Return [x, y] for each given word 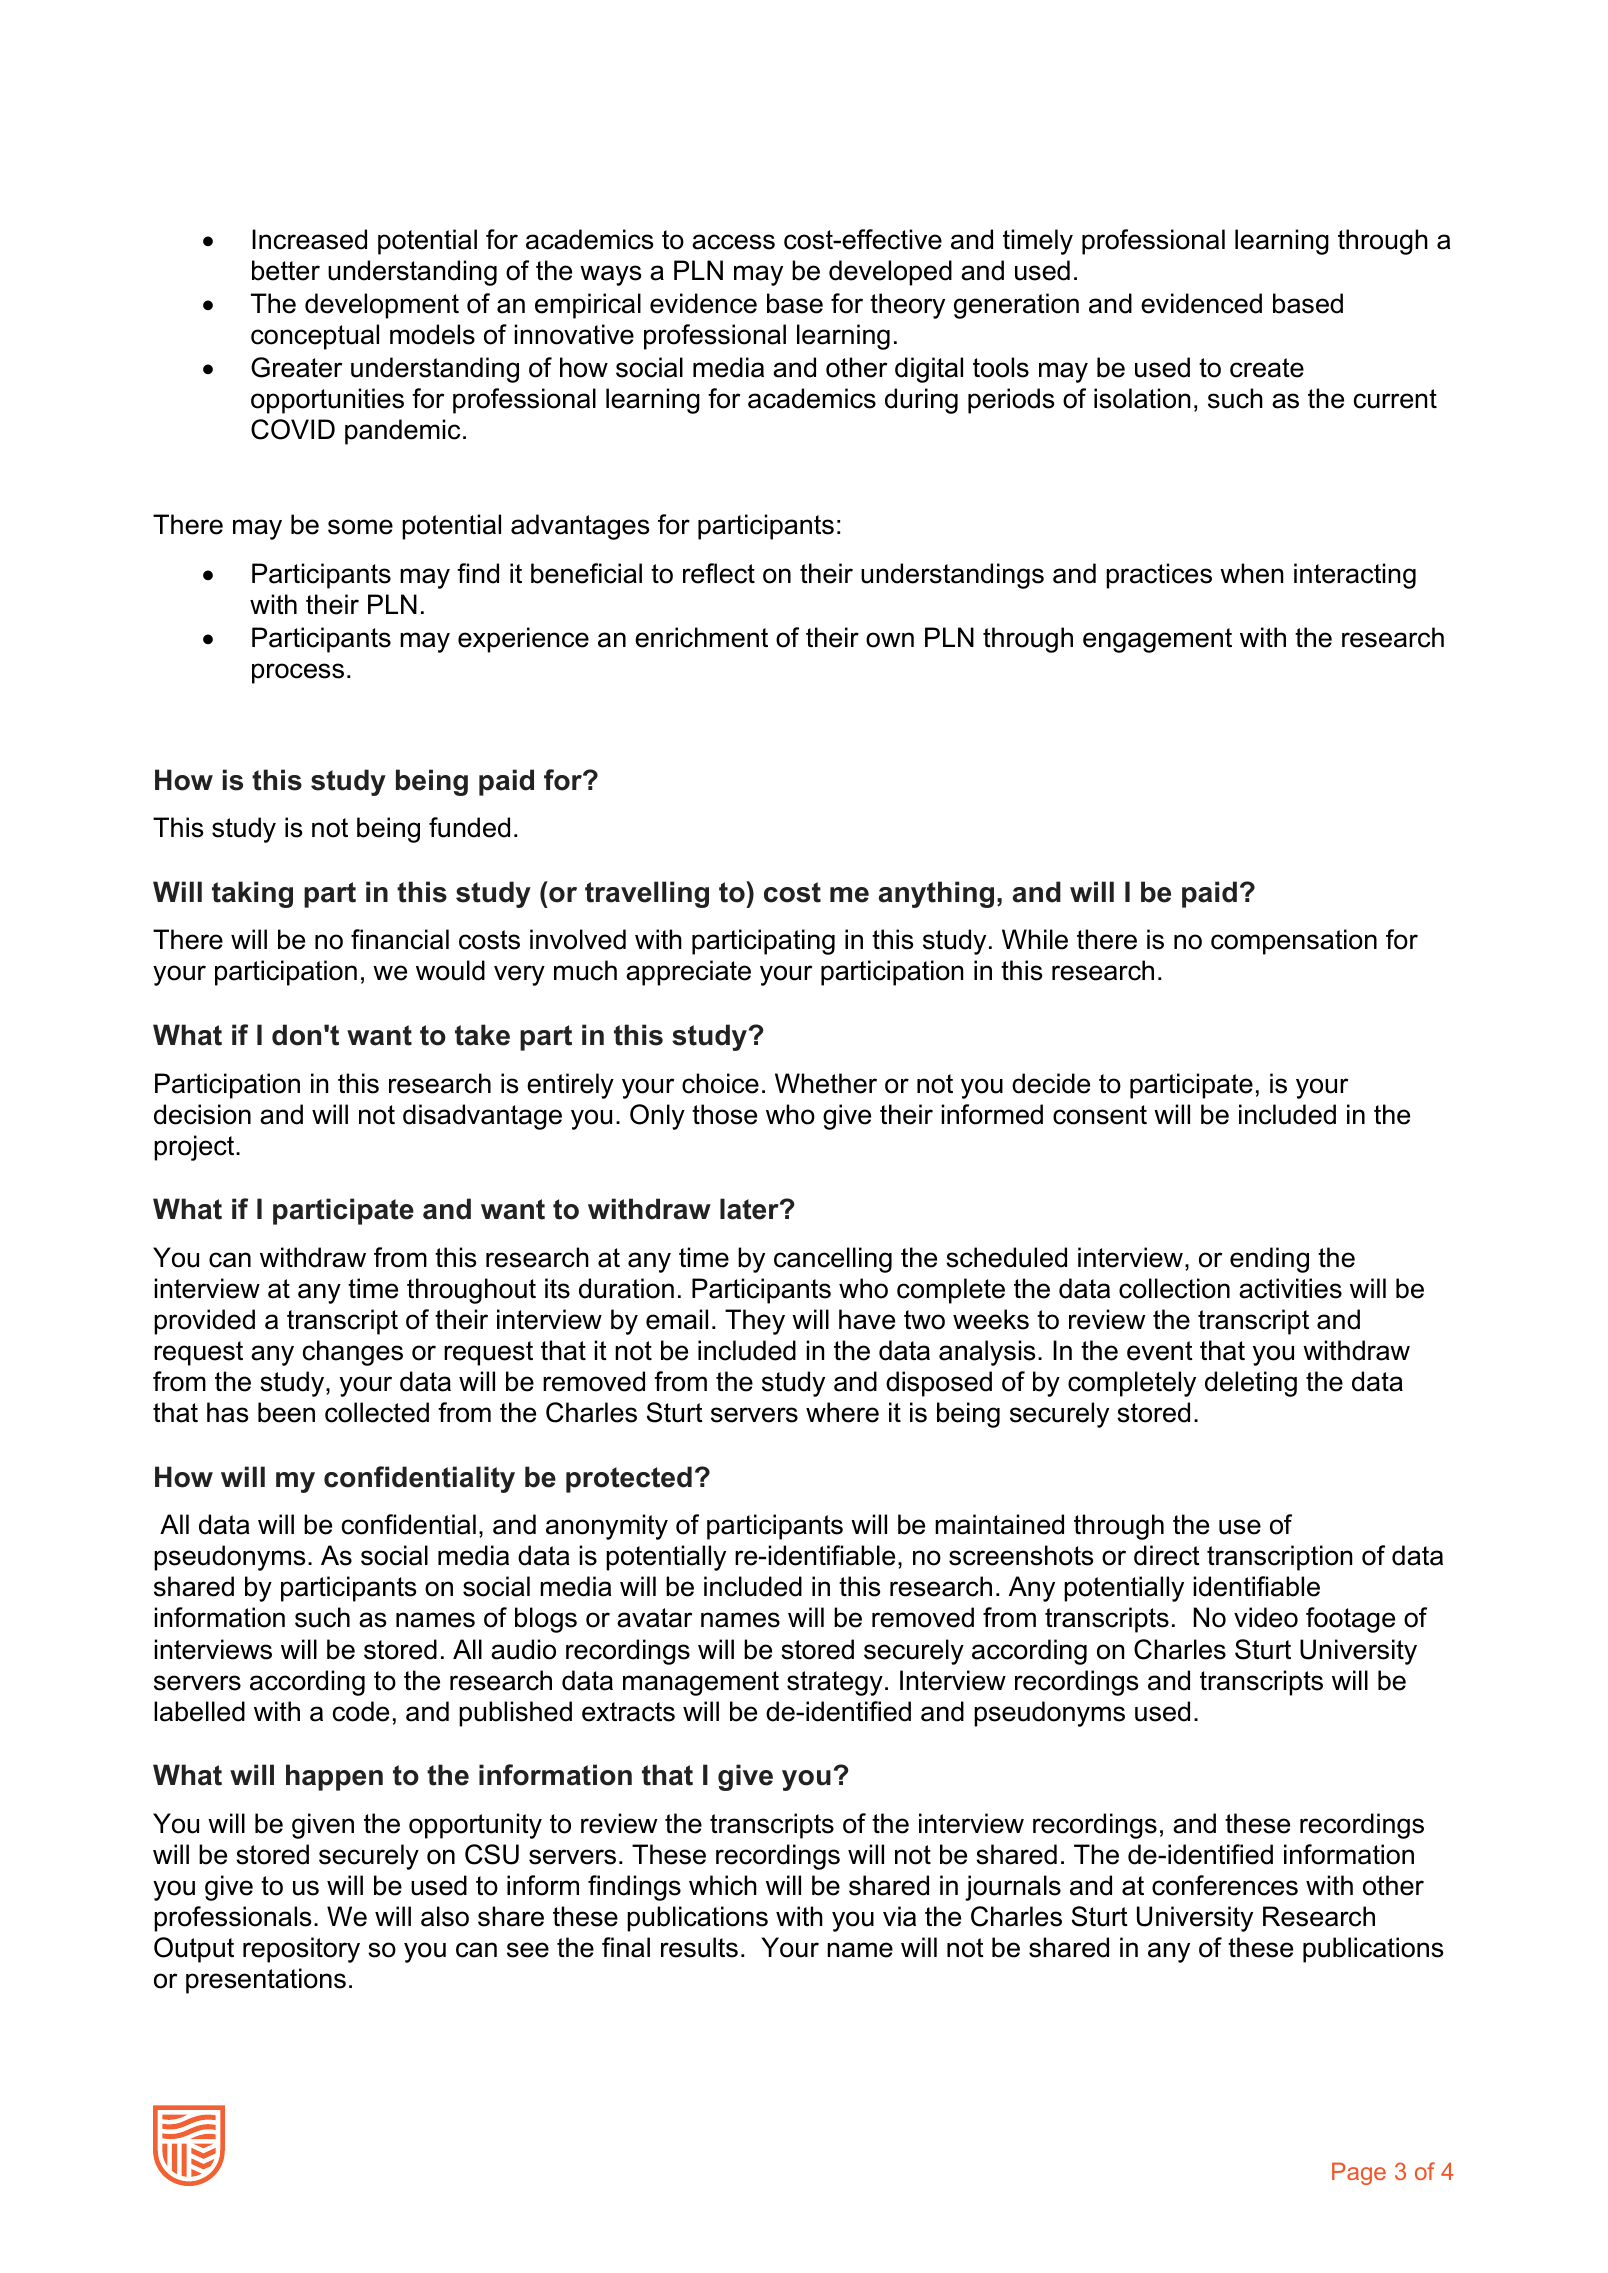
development [382, 306]
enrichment [701, 637]
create [1267, 368]
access [733, 242]
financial [400, 939]
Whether [826, 1083]
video [1266, 1617]
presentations [266, 1981]
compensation [1294, 942]
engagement [1157, 640]
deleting [1251, 1384]
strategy [835, 1683]
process [298, 673]
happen [334, 1777]
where [842, 1412]
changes [353, 1353]
